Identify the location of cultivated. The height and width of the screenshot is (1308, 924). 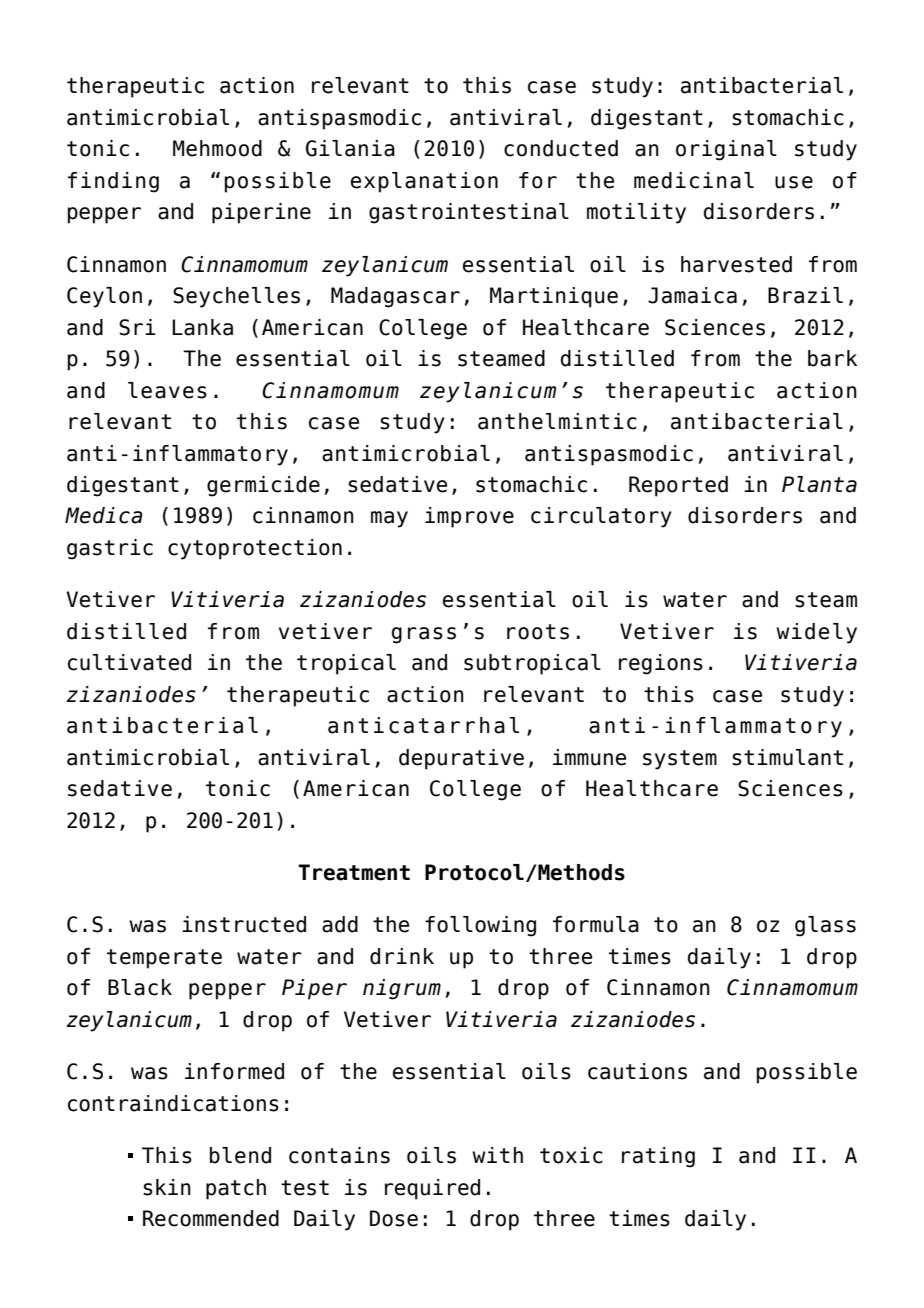
(129, 662).
